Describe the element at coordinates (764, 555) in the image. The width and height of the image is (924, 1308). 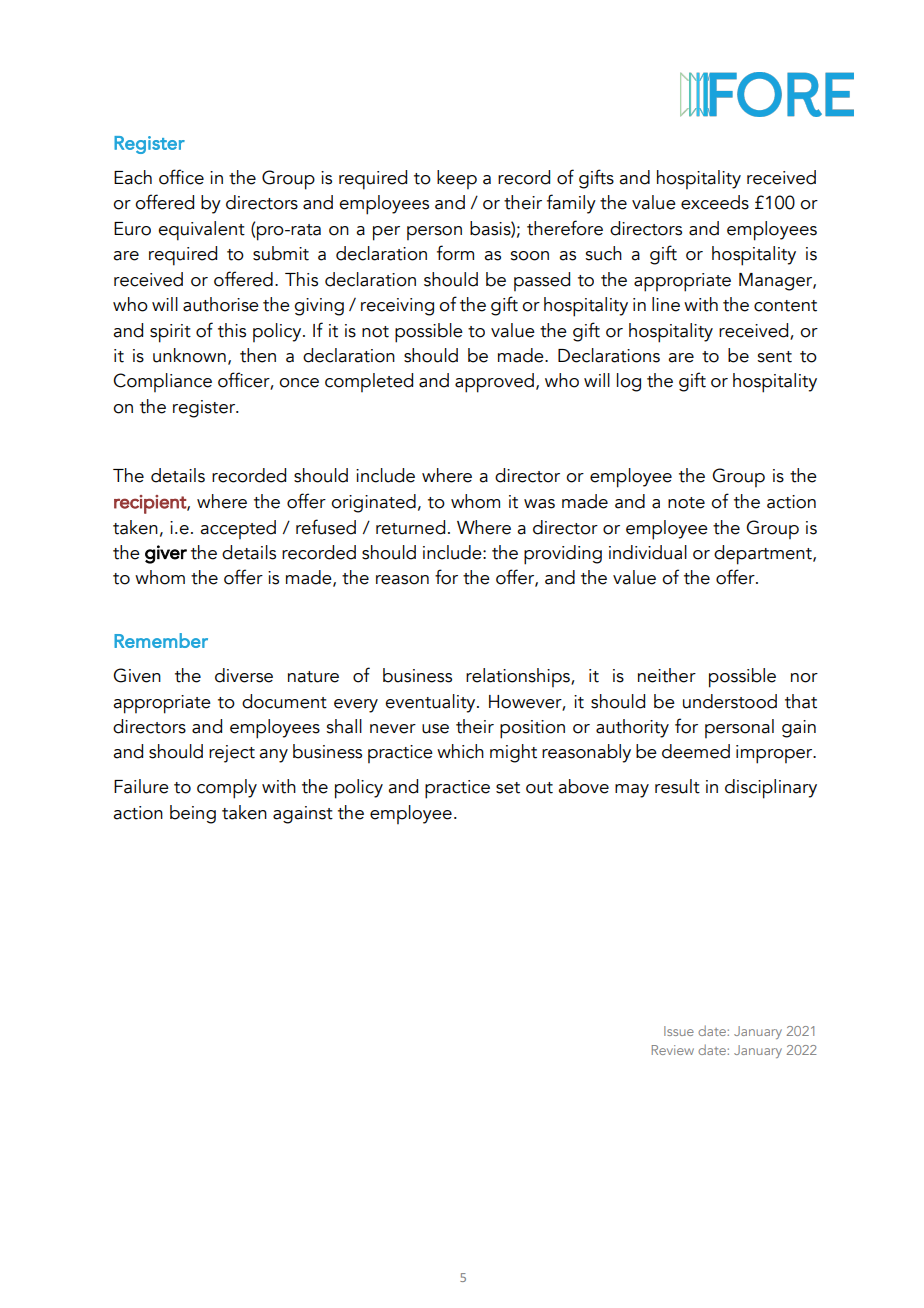
I see `department` at that location.
